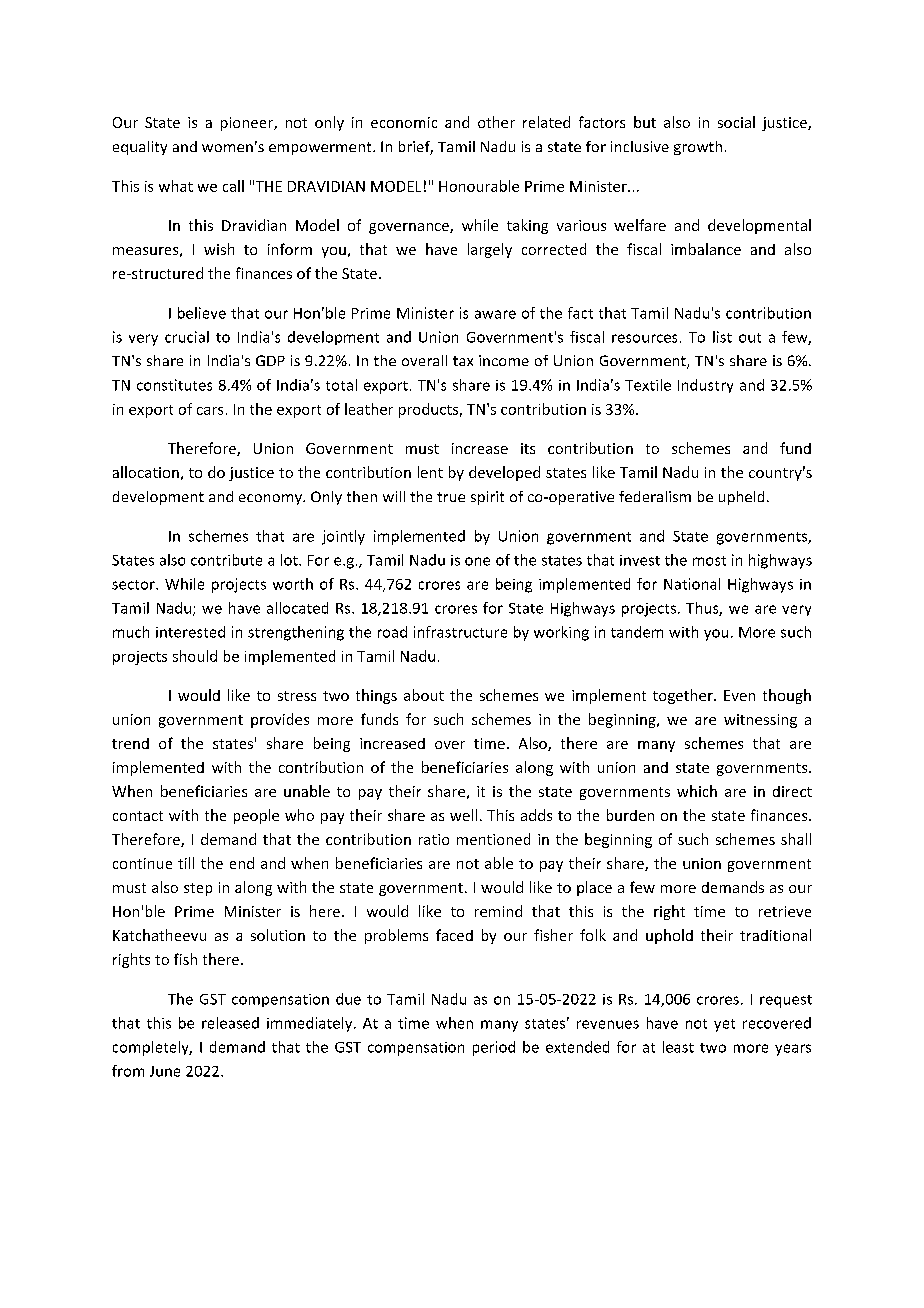 Image resolution: width=924 pixels, height=1308 pixels. What do you see at coordinates (698, 148) in the screenshot?
I see `growth` at bounding box center [698, 148].
